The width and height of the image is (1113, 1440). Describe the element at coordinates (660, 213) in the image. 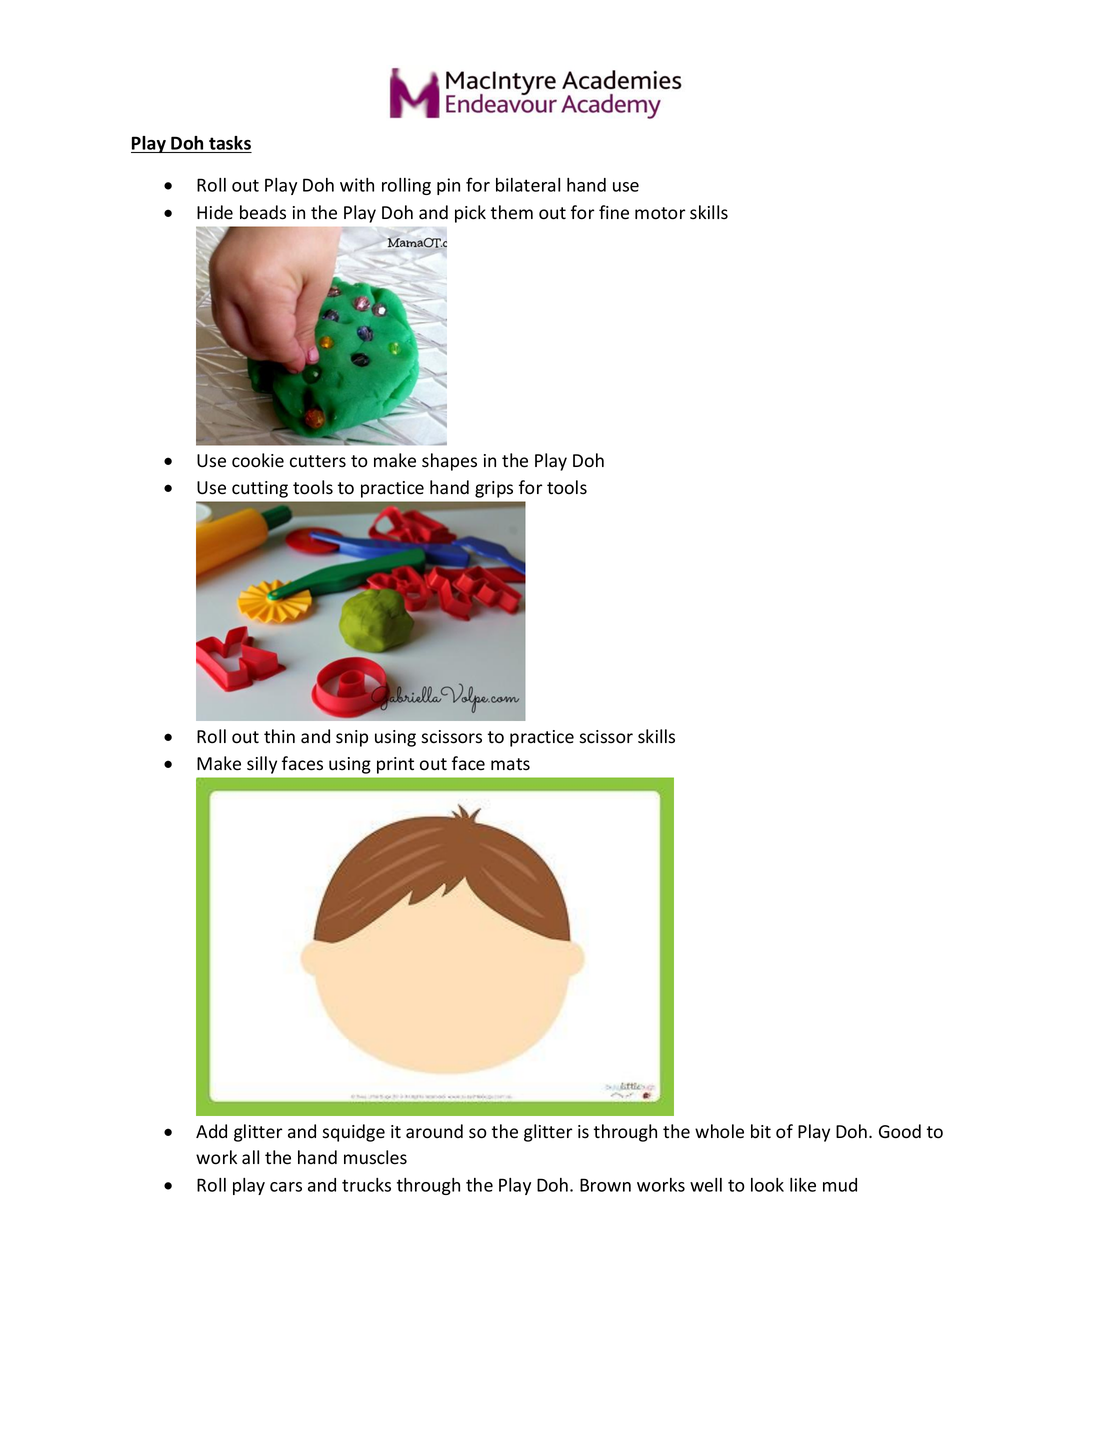

I see `motor` at that location.
